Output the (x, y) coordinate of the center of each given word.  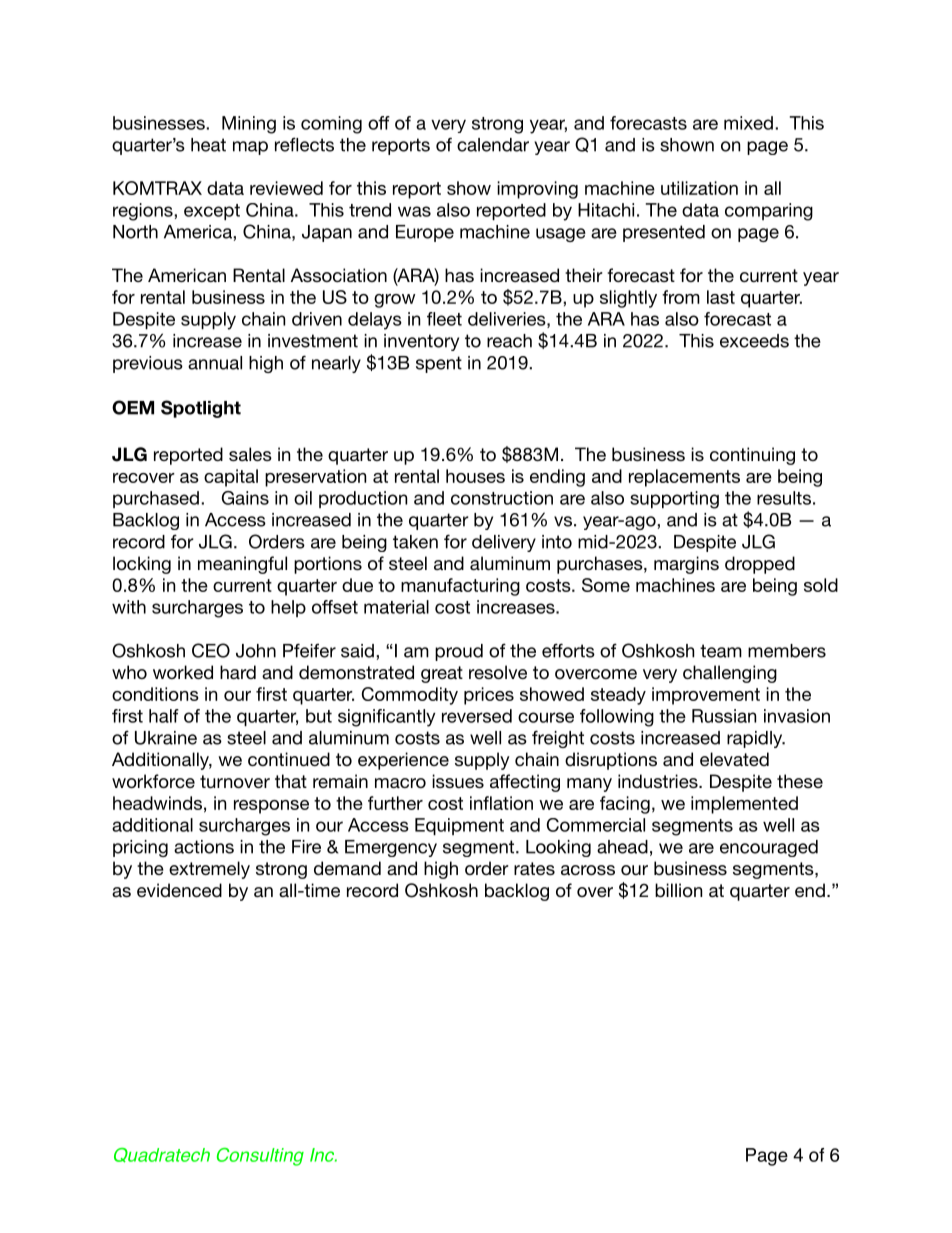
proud (459, 652)
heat (208, 145)
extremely (209, 870)
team (721, 651)
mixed (748, 123)
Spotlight (201, 409)
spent (439, 364)
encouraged (769, 848)
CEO (211, 650)
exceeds (754, 341)
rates (534, 868)
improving (537, 190)
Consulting (260, 1157)
